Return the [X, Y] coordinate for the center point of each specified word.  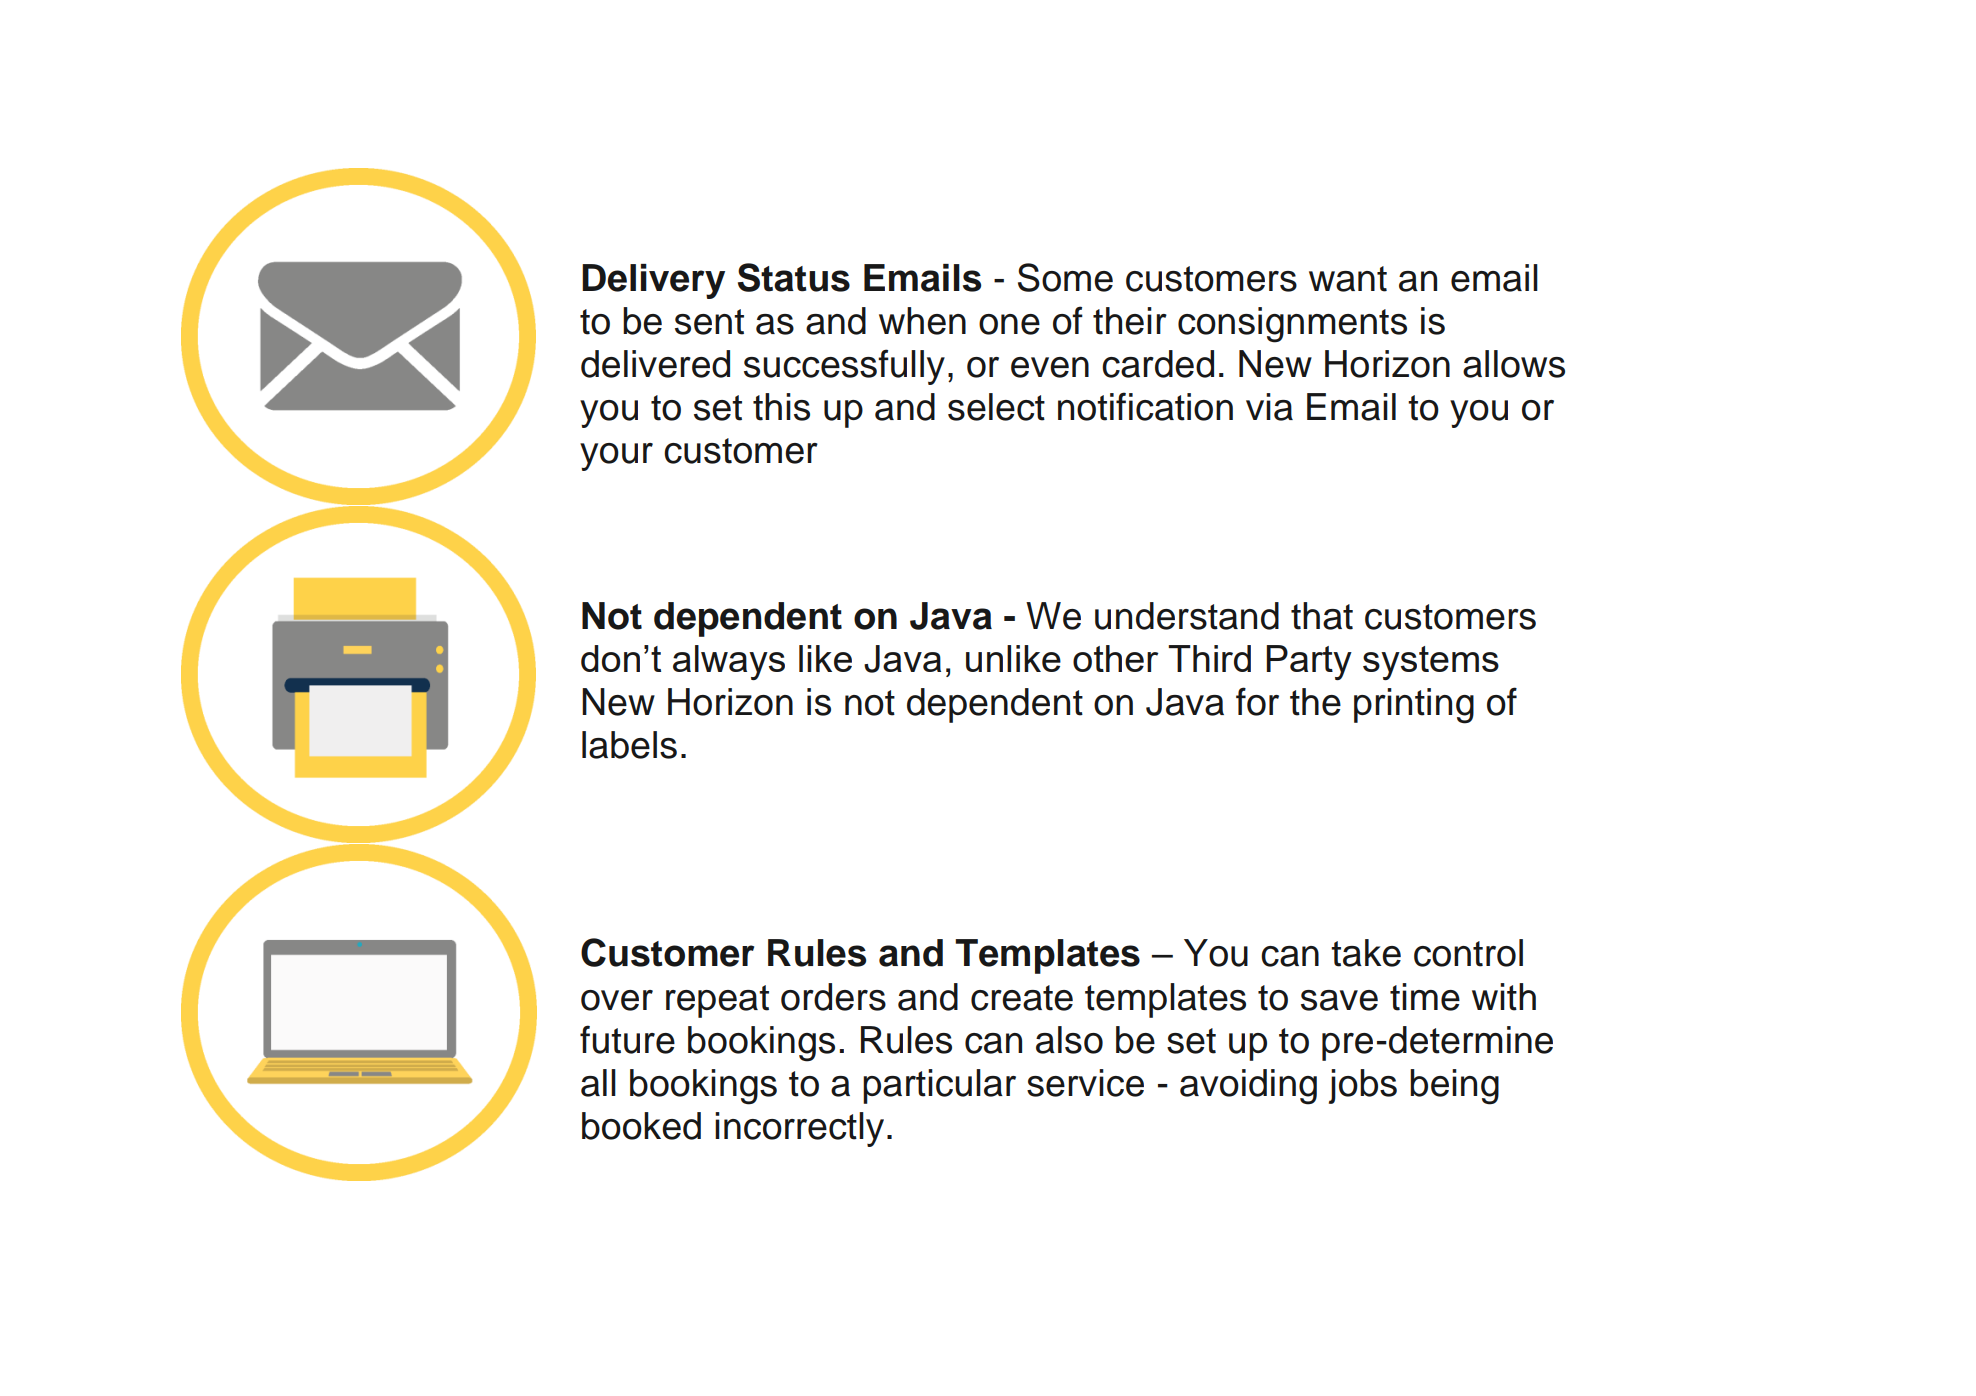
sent [709, 322]
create [1022, 998]
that [1322, 616]
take [1366, 953]
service [1085, 1083]
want [1348, 279]
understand [1187, 616]
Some [1065, 277]
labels [629, 745]
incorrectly [799, 1129]
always [729, 662]
